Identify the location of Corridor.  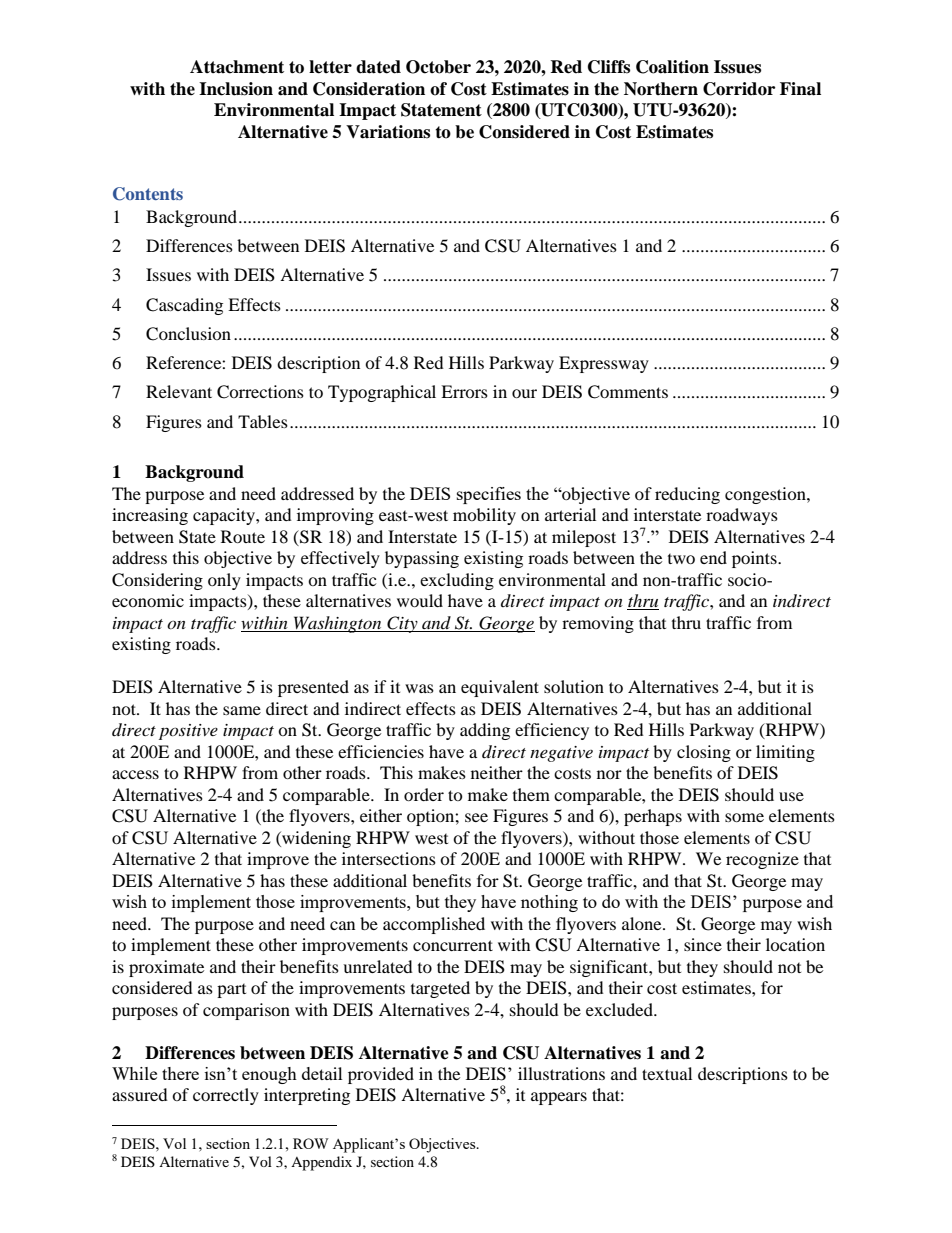
(739, 89).
